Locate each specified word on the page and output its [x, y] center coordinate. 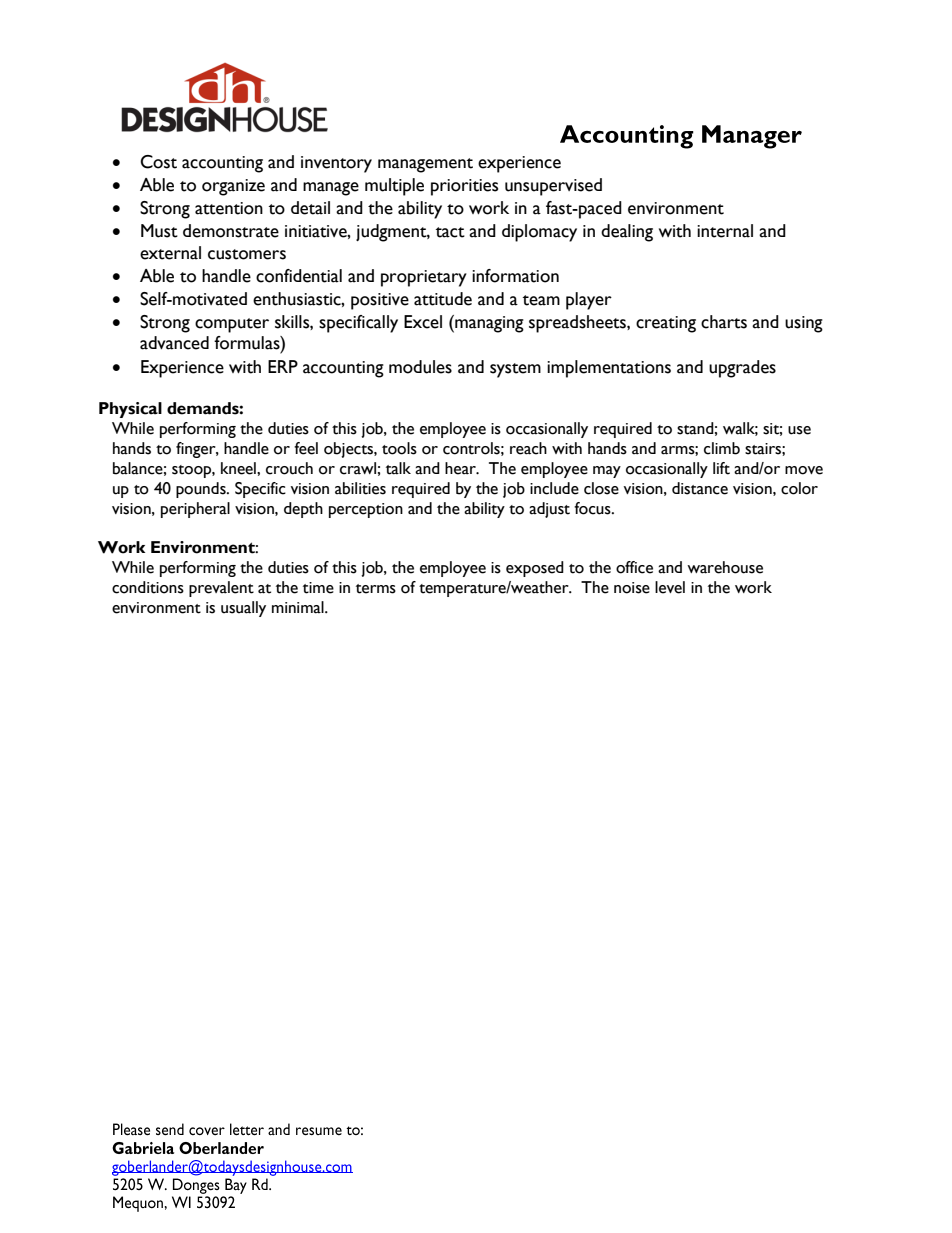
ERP [283, 366]
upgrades [742, 369]
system [515, 370]
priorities [464, 187]
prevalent [221, 589]
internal [725, 231]
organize [233, 187]
